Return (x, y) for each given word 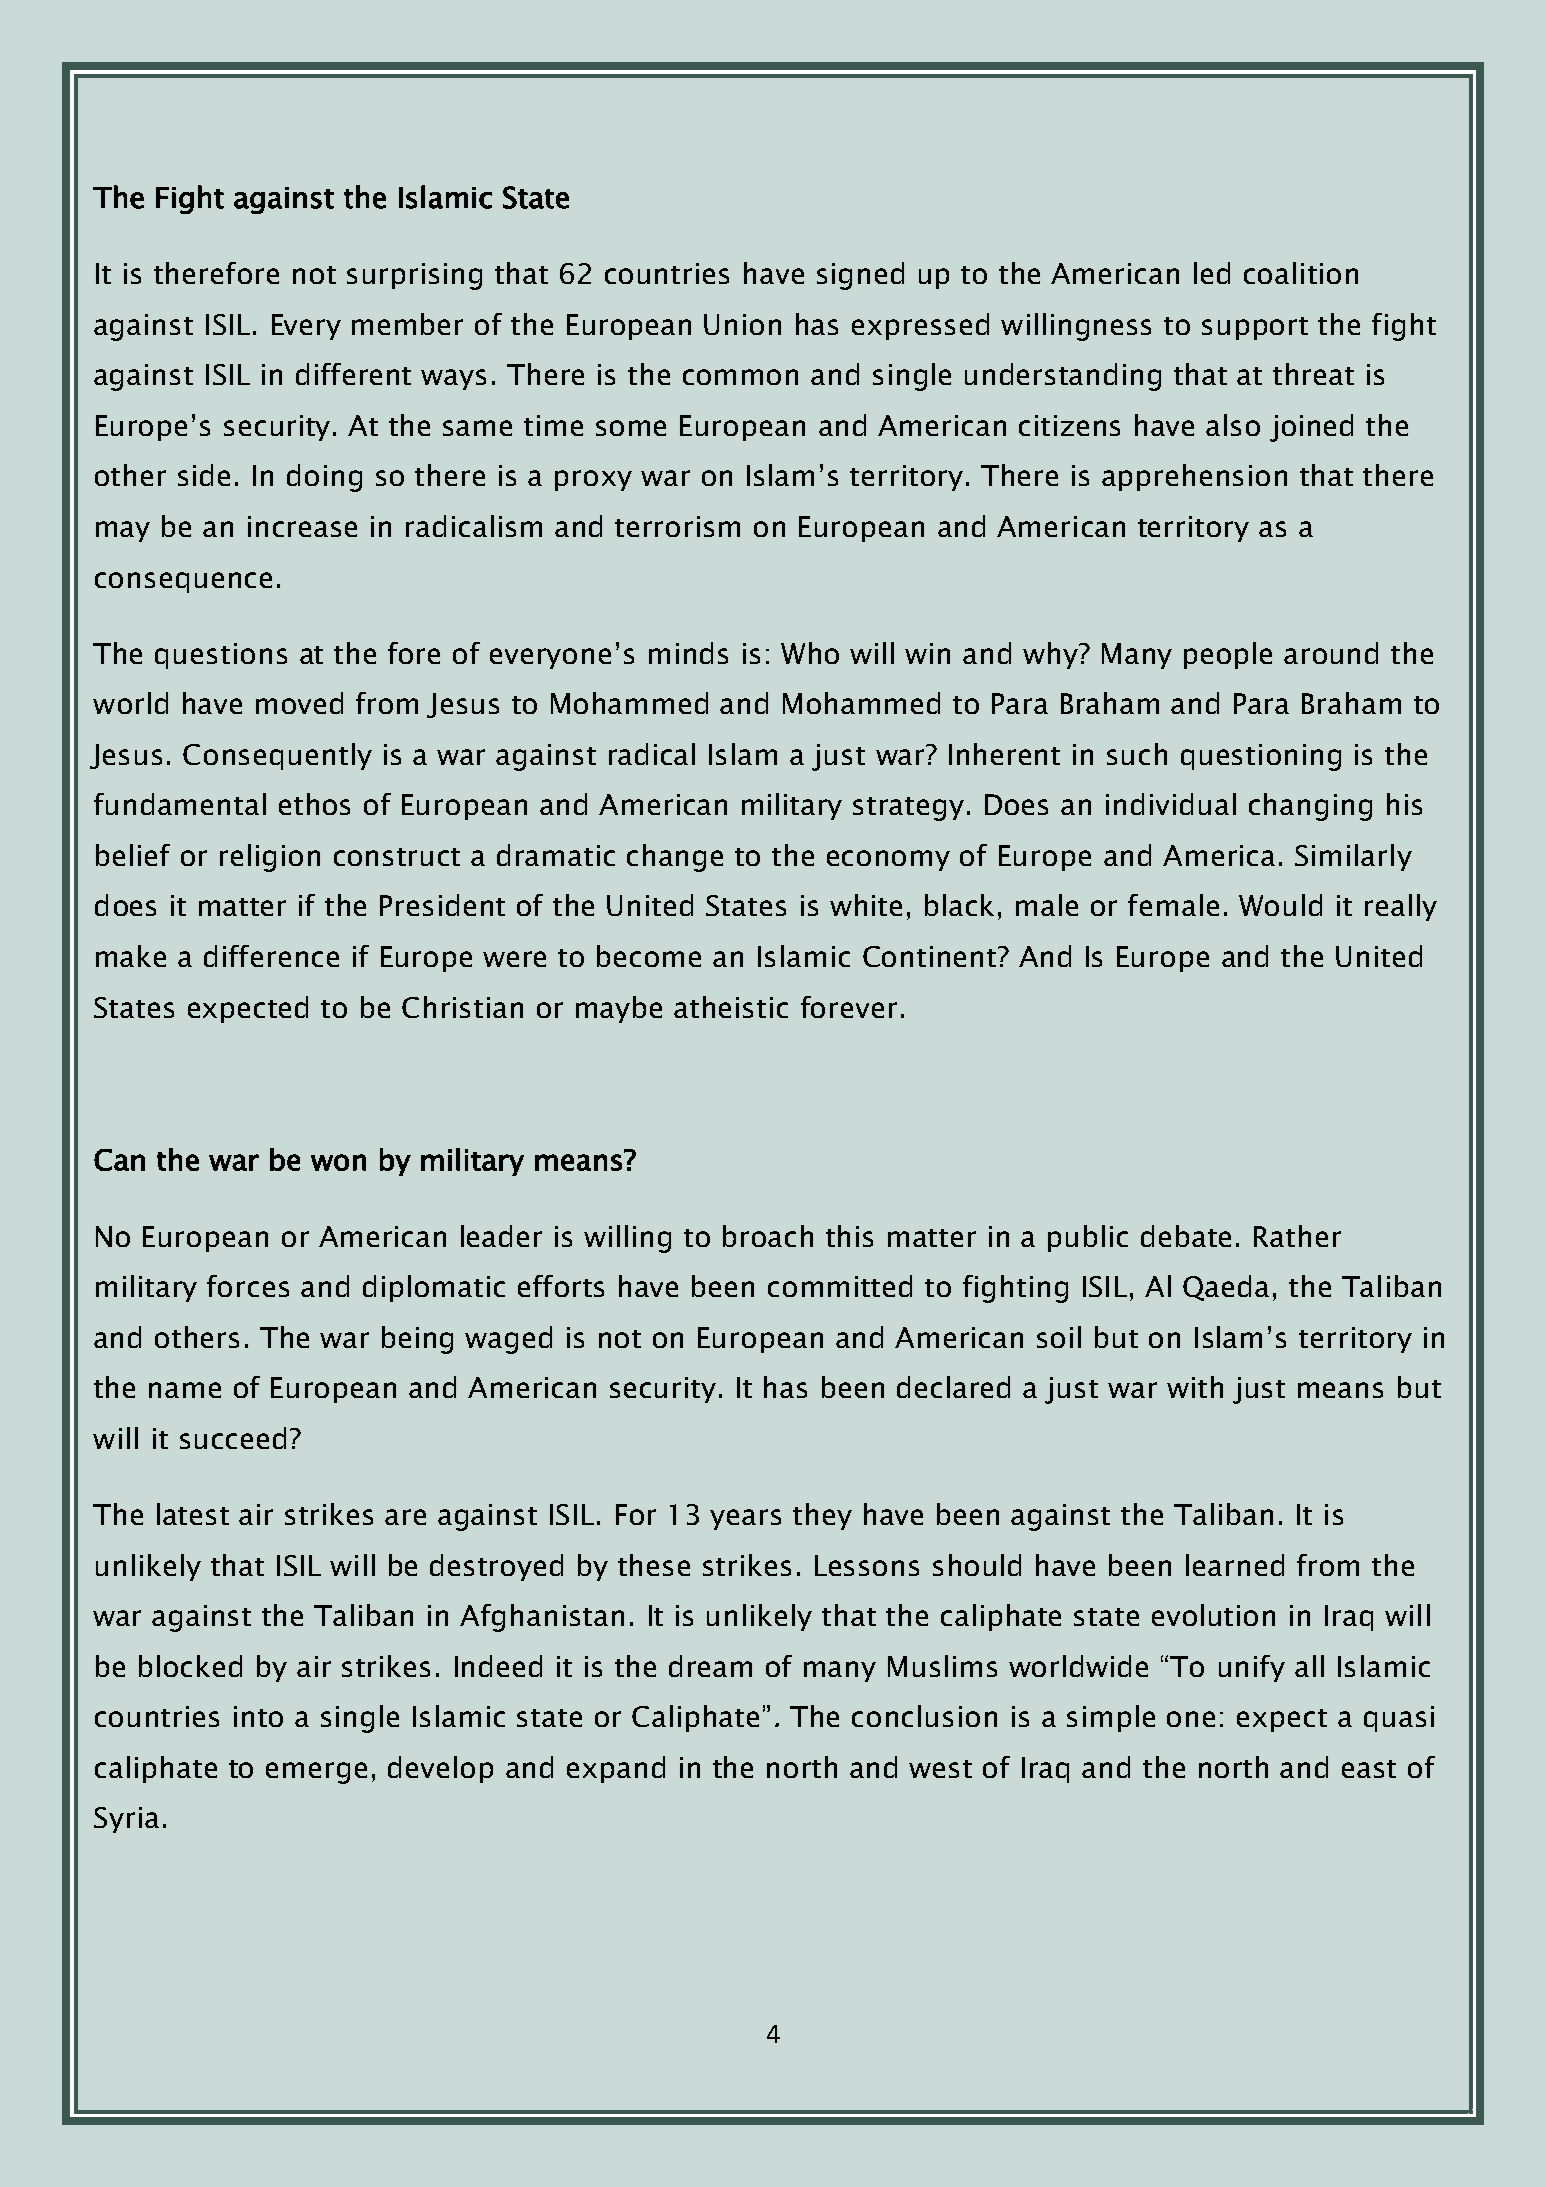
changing (1310, 807)
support (1255, 328)
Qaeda (1226, 1288)
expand (616, 1769)
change (675, 858)
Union (742, 324)
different (353, 374)
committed (840, 1286)
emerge (316, 1773)
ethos (314, 804)
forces (248, 1286)
